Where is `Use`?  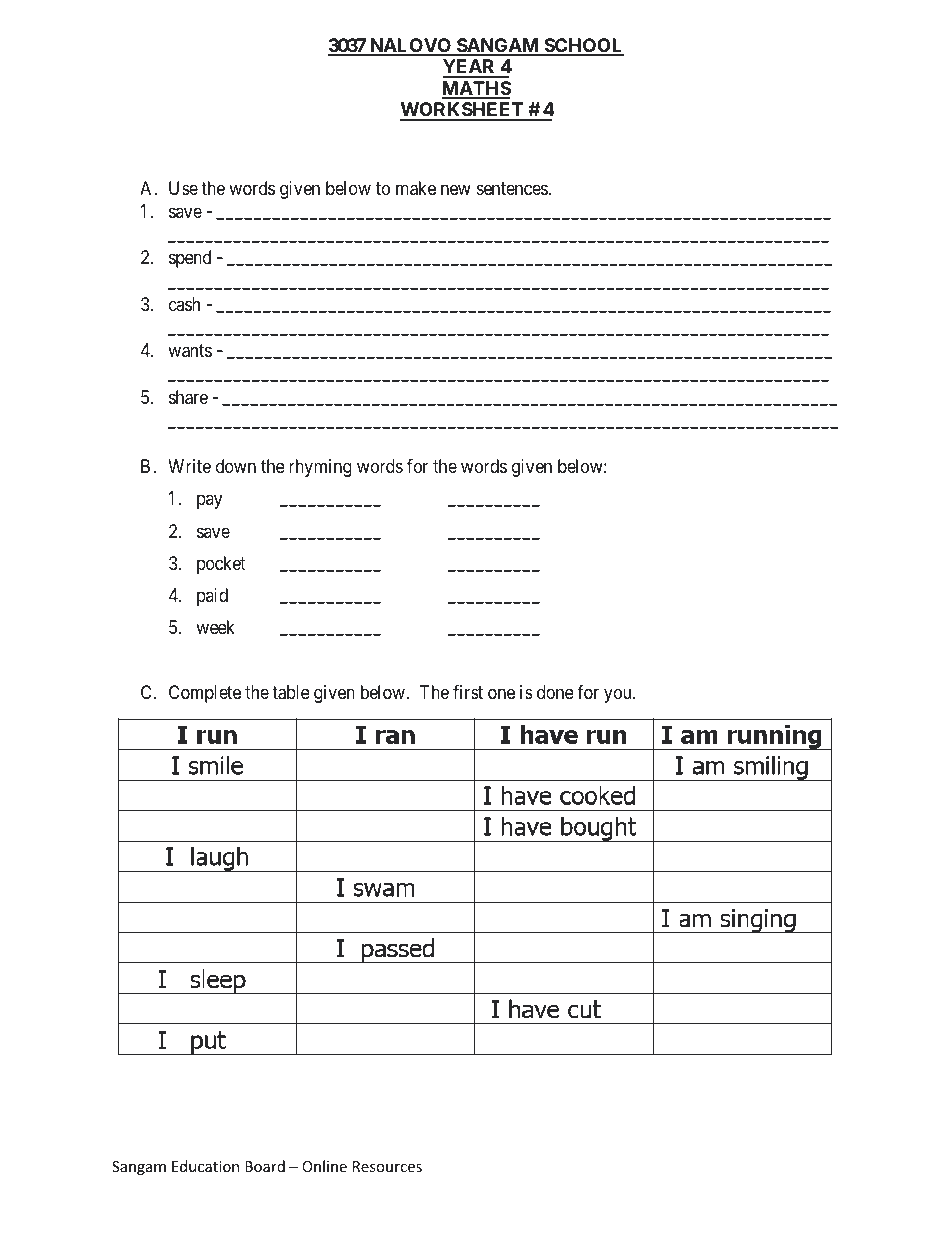 Use is located at coordinates (183, 188).
